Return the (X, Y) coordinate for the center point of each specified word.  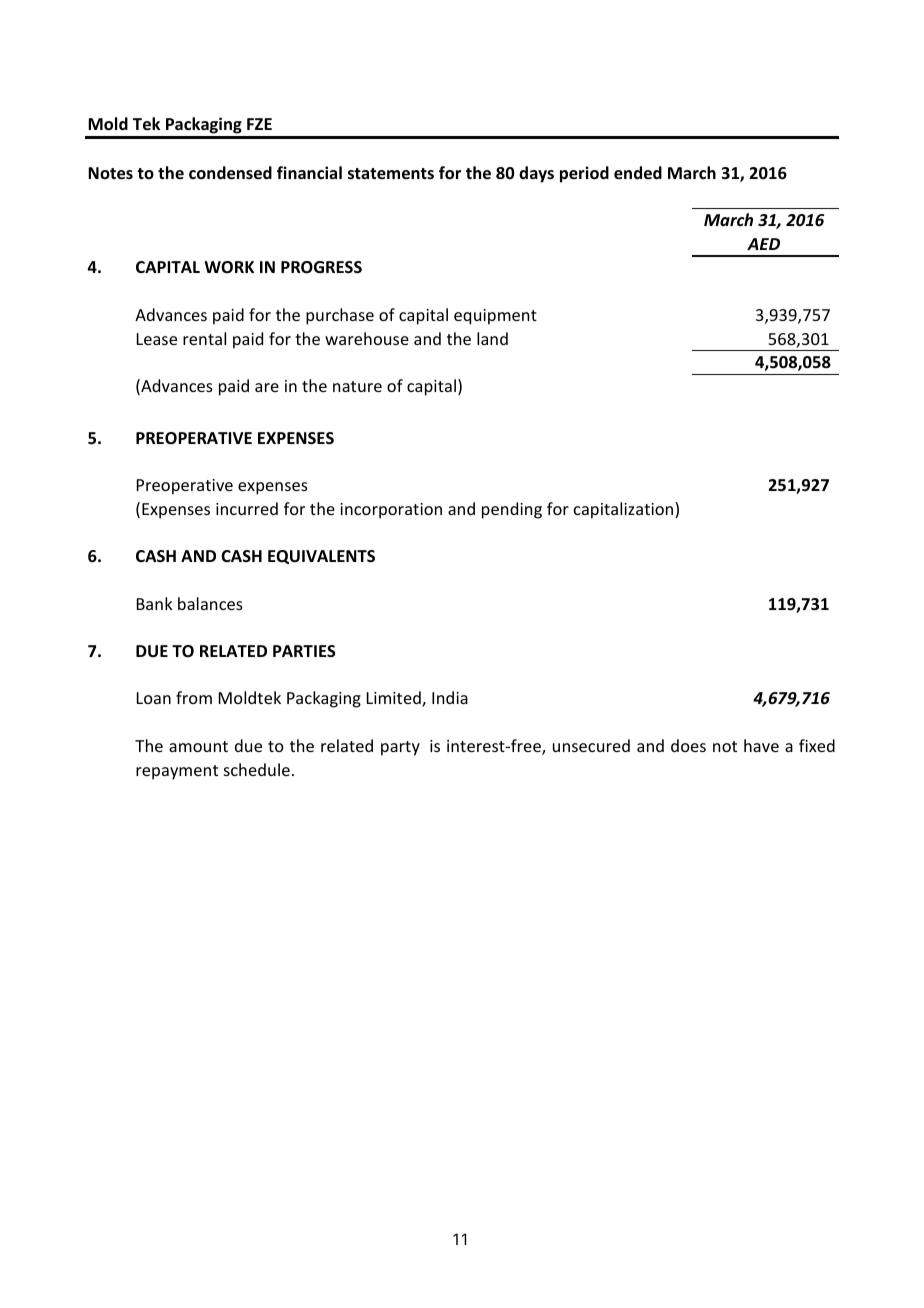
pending (512, 510)
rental (204, 338)
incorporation (391, 511)
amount (198, 746)
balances (210, 603)
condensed (230, 173)
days (536, 174)
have (761, 745)
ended (638, 173)
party (400, 748)
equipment (495, 317)
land (492, 338)
